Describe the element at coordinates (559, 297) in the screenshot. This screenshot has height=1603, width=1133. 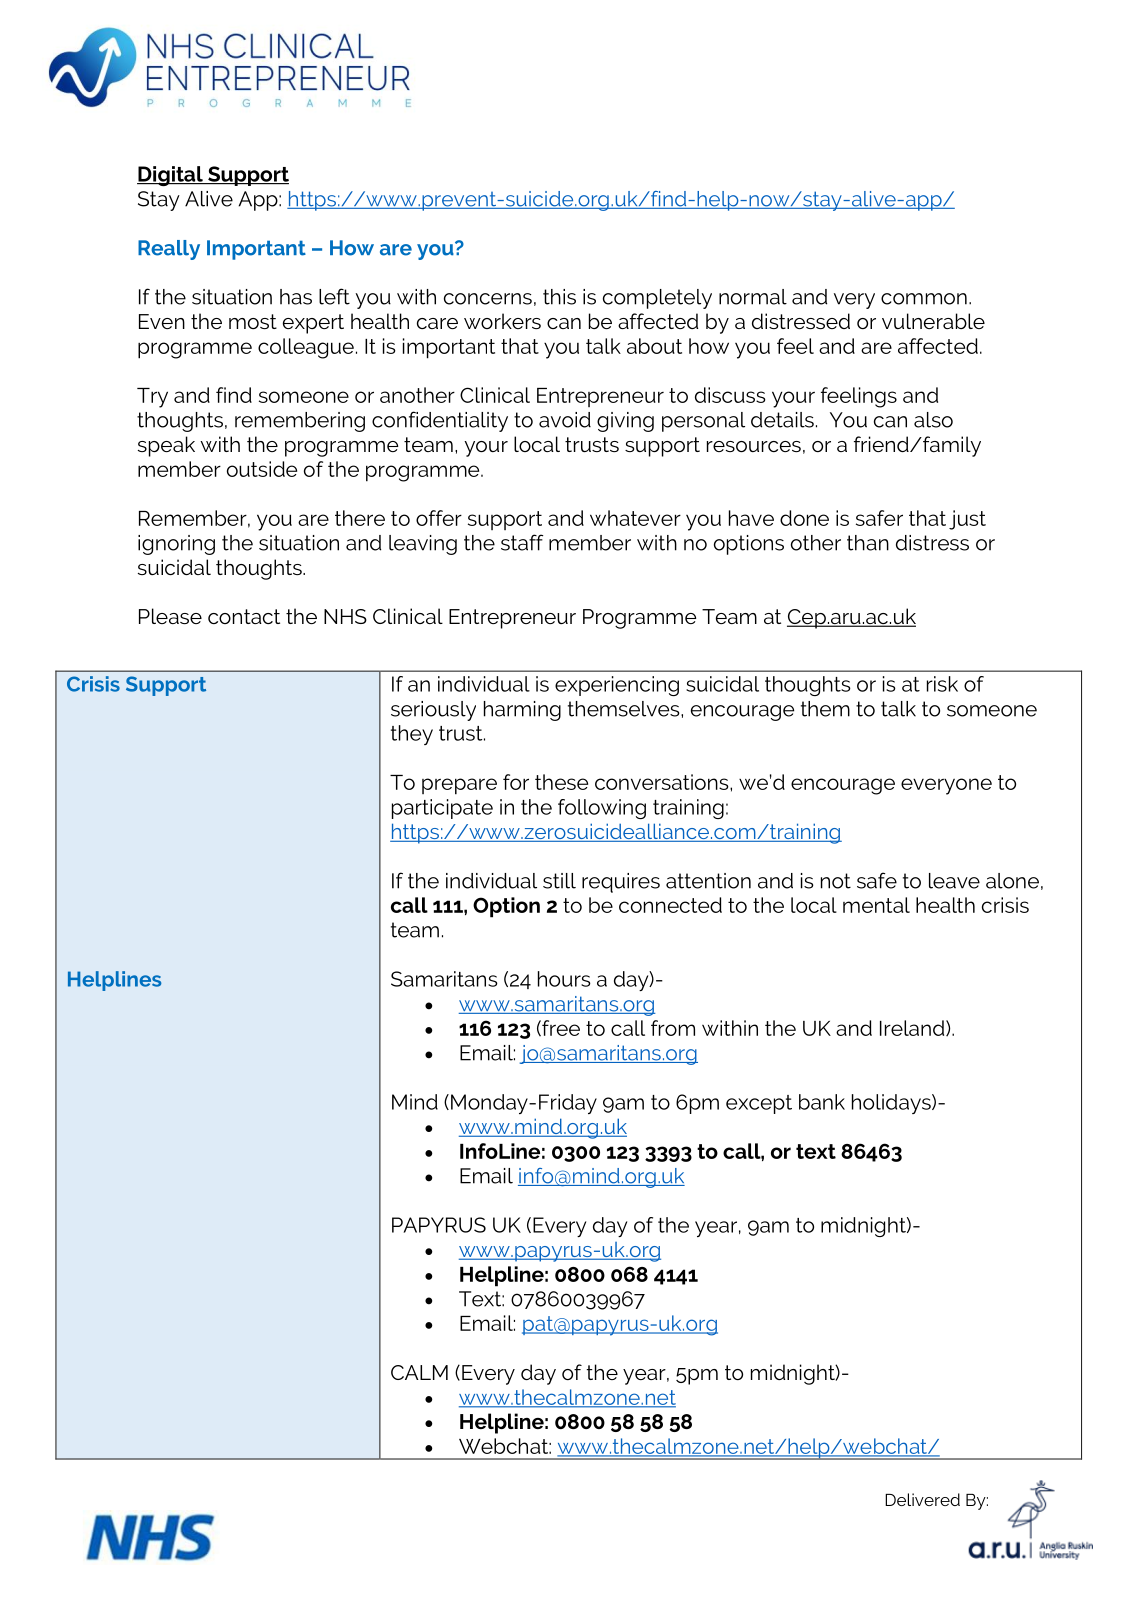
I see `this` at that location.
